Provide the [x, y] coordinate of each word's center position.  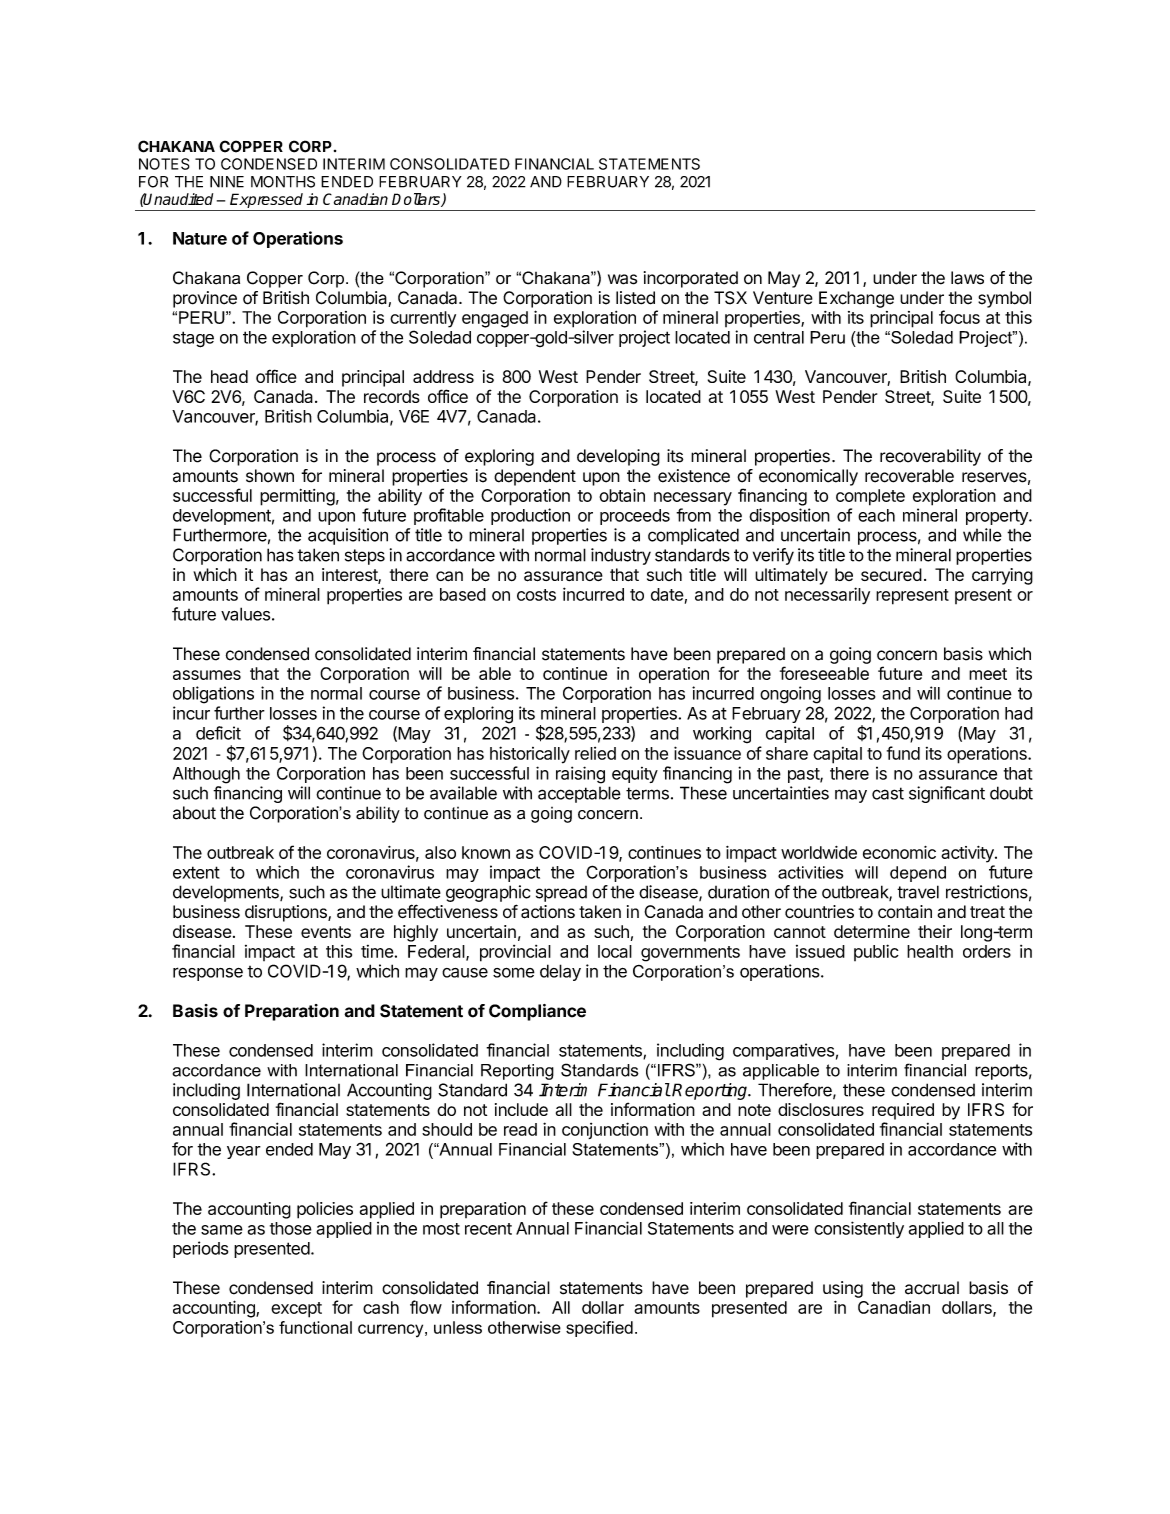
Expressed [267, 202]
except [296, 1310]
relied [595, 753]
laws [967, 278]
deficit [218, 733]
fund [903, 753]
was [622, 279]
